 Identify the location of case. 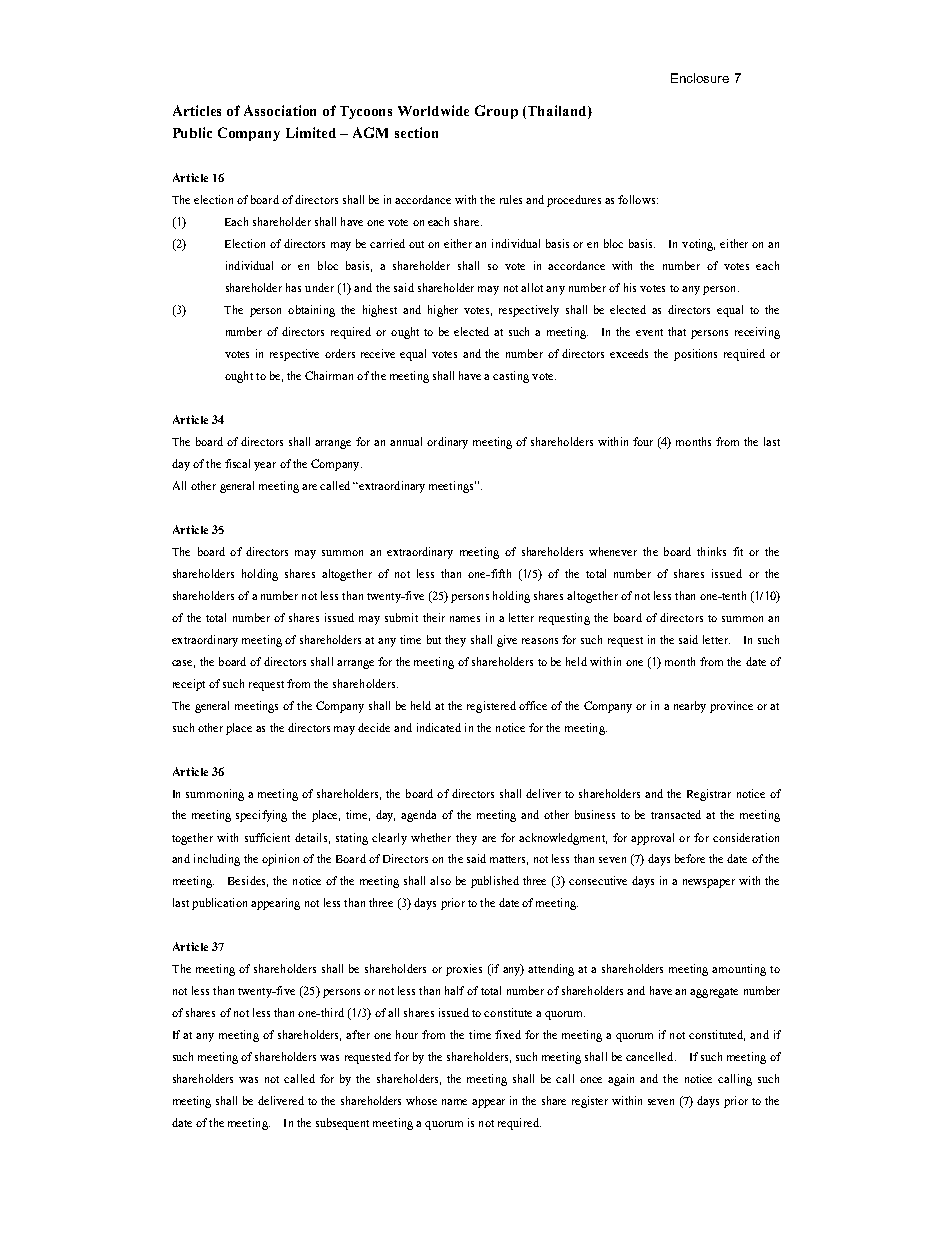
(183, 664).
